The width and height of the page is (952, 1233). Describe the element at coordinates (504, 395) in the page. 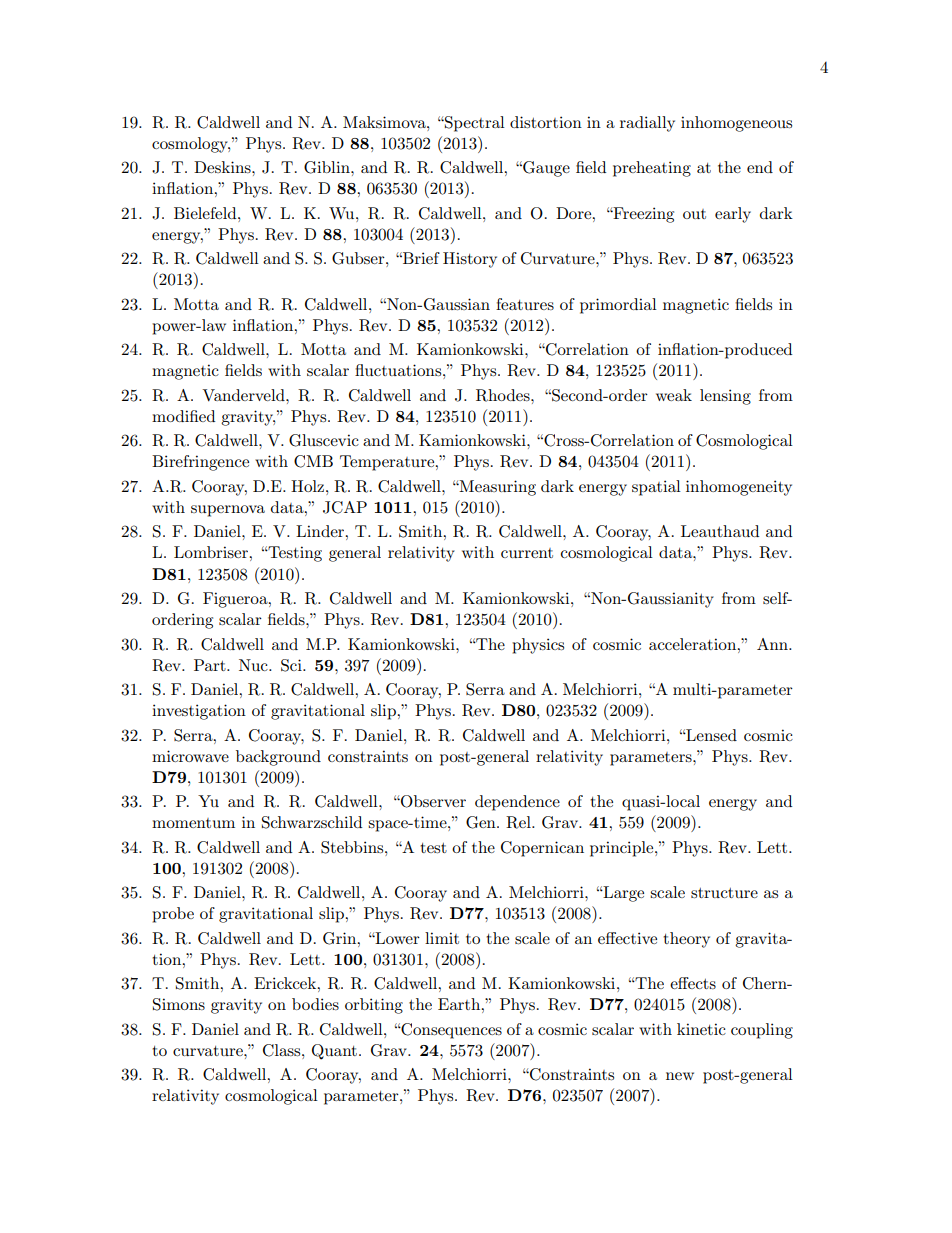

I see `Rhodes` at that location.
